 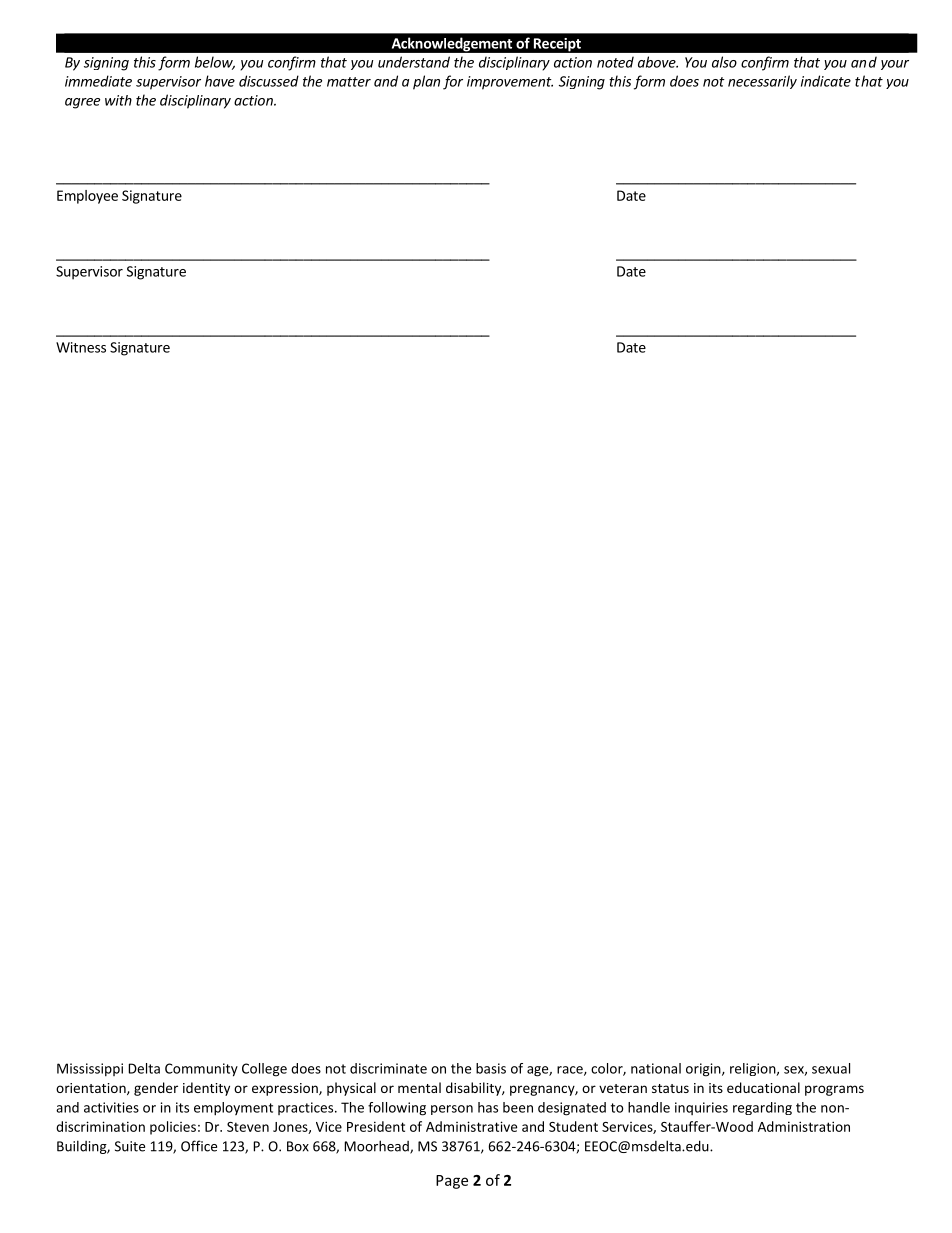 I want to click on Community, so click(x=201, y=1070).
